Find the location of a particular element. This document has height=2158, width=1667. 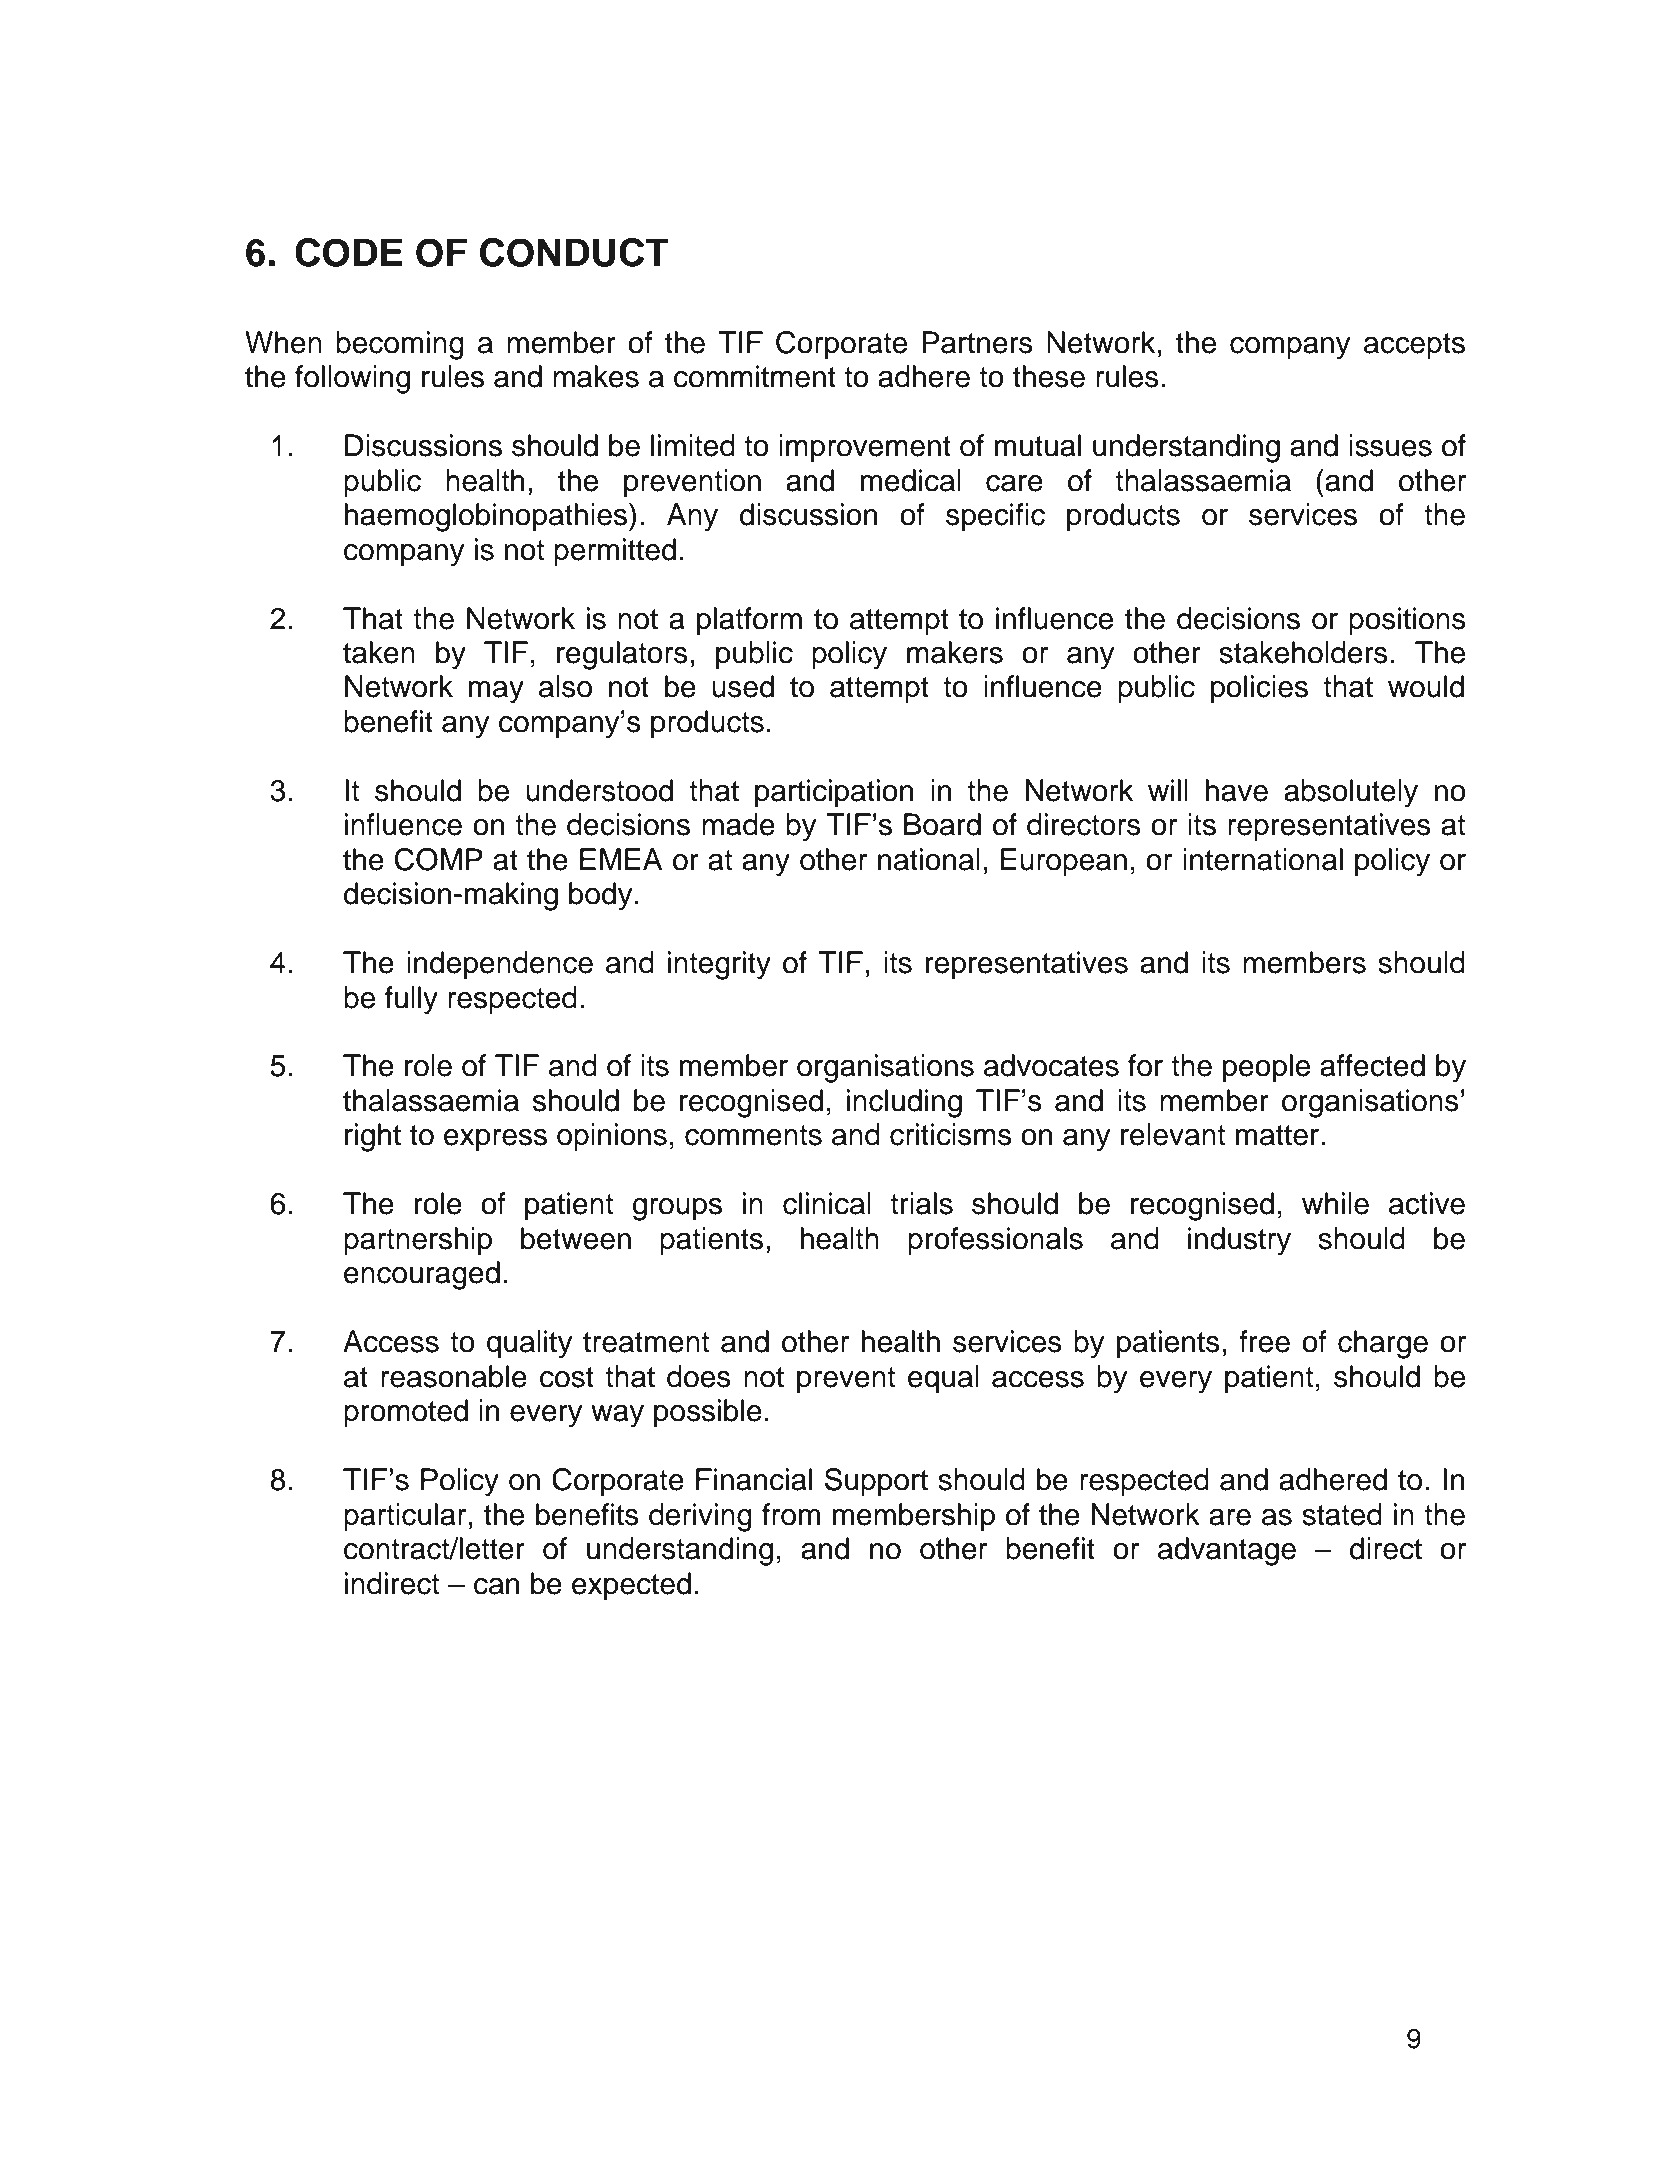

independence is located at coordinates (500, 965).
